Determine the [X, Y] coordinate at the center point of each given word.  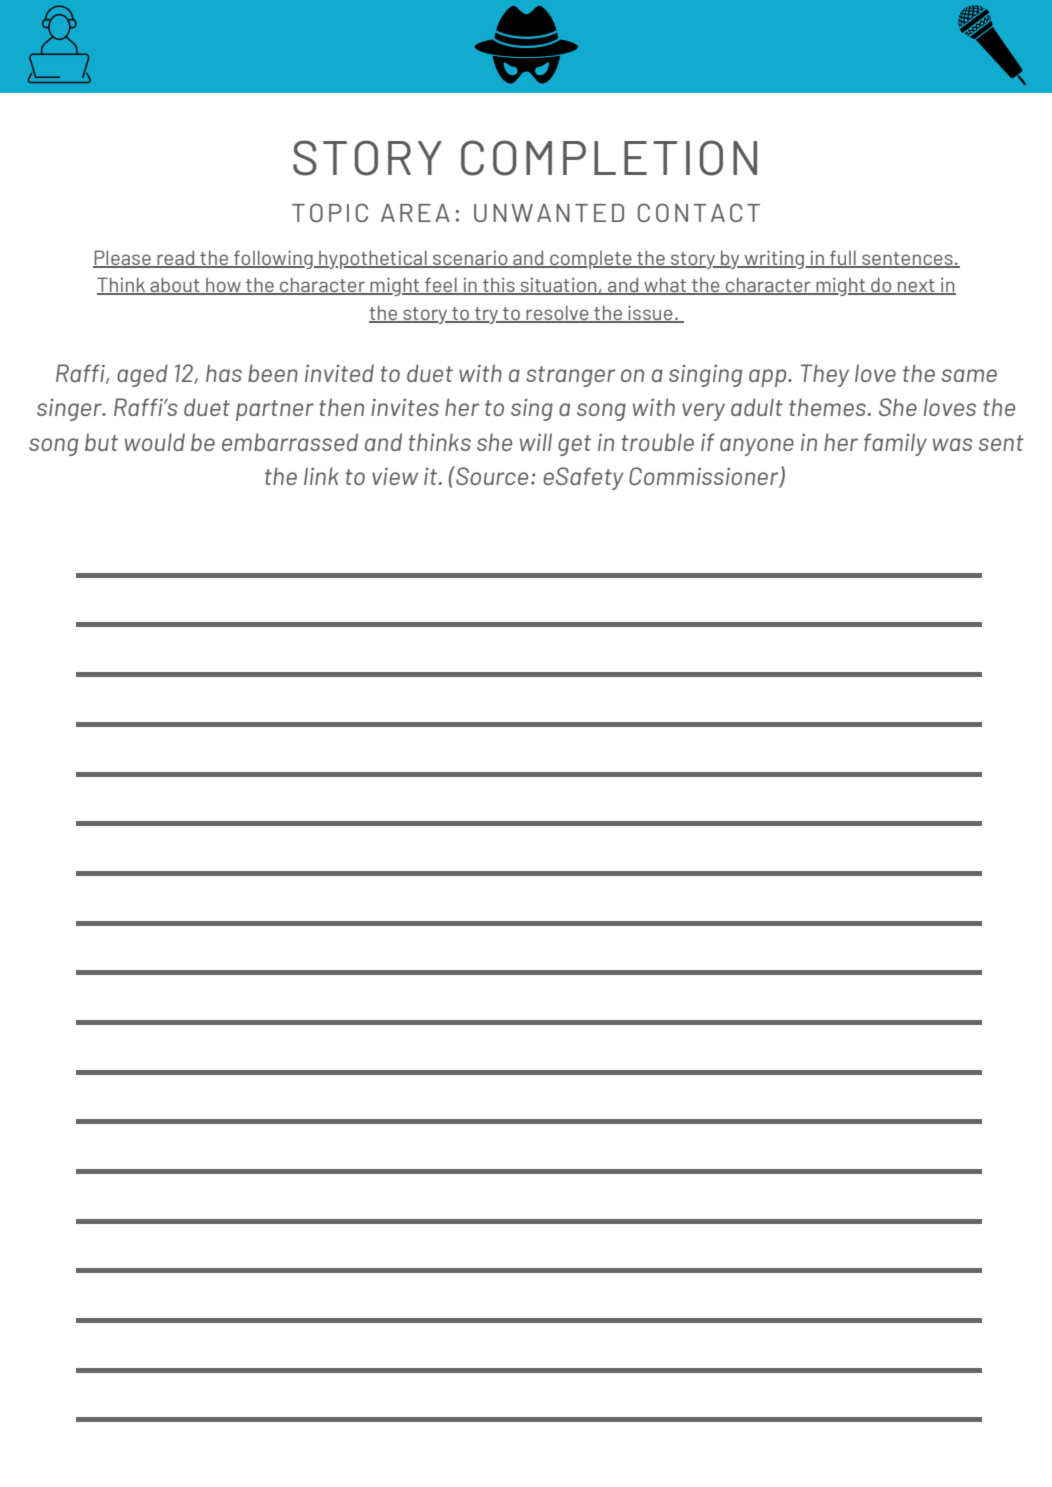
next [916, 287]
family [895, 444]
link [321, 476]
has [224, 373]
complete [591, 260]
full [843, 258]
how [223, 286]
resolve [557, 314]
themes [827, 407]
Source [491, 475]
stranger [570, 376]
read [176, 258]
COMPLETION [609, 158]
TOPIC [330, 212]
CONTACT [699, 212]
